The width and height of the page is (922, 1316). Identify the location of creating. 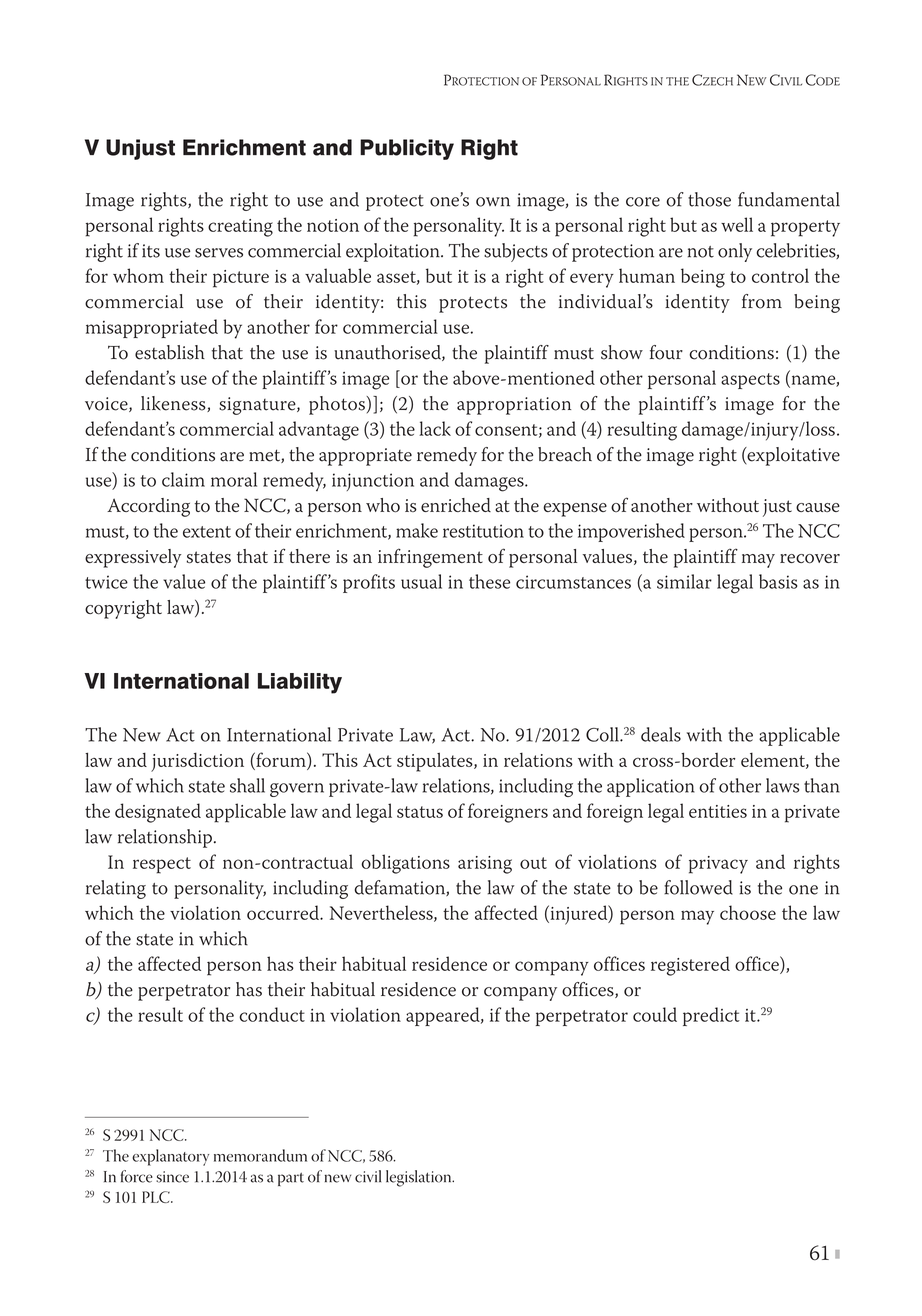
(240, 228).
